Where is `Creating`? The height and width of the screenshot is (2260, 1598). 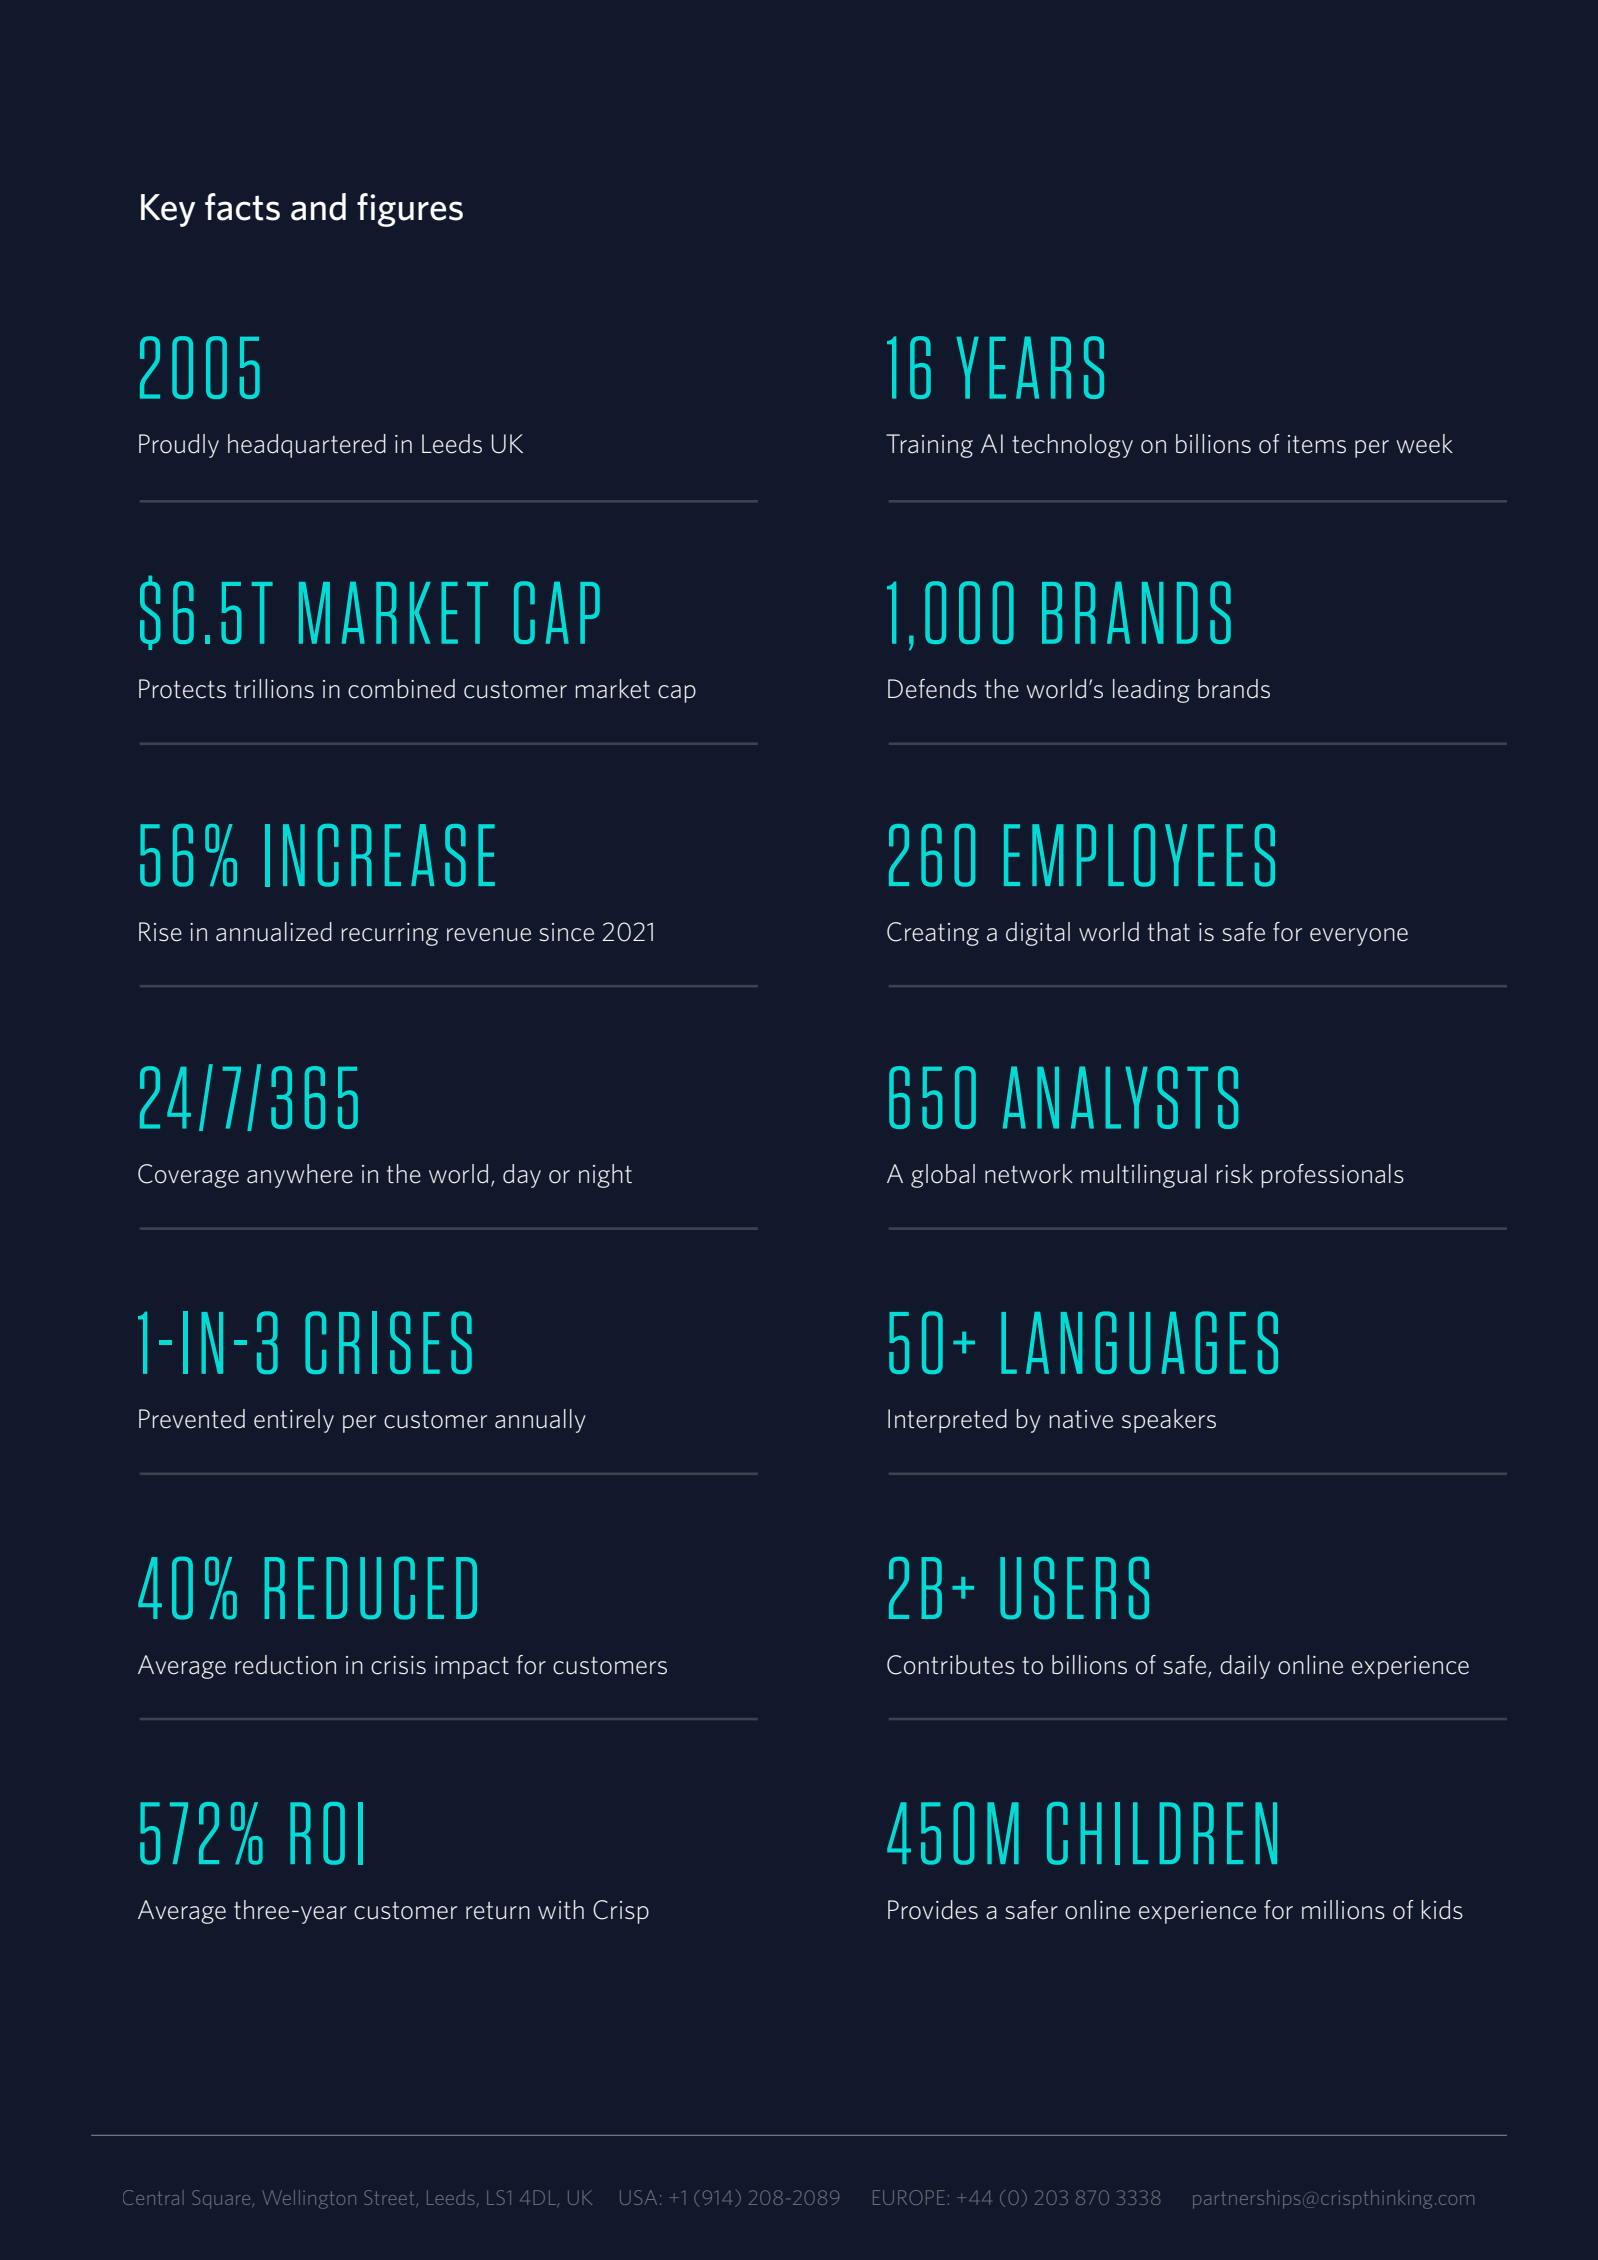 Creating is located at coordinates (933, 934).
